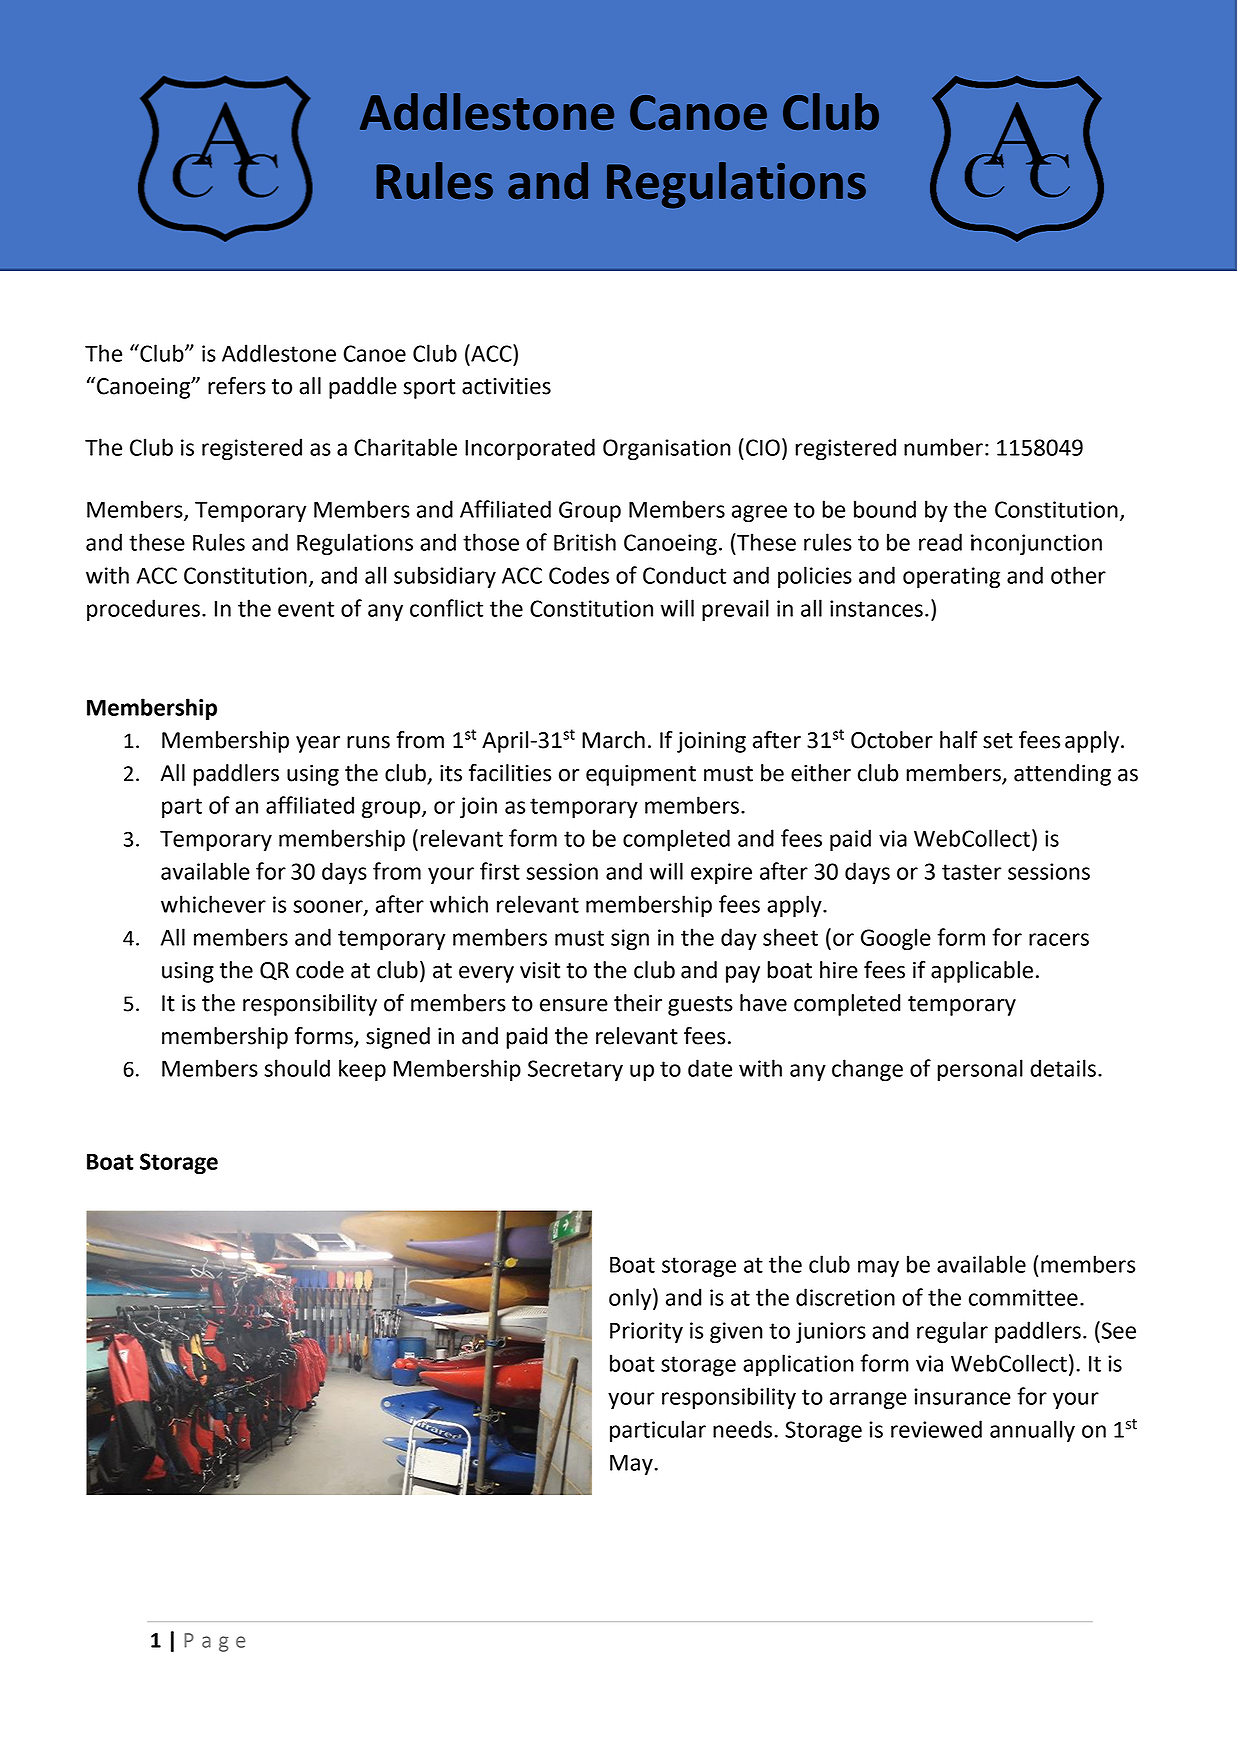  I want to click on taster, so click(972, 872).
